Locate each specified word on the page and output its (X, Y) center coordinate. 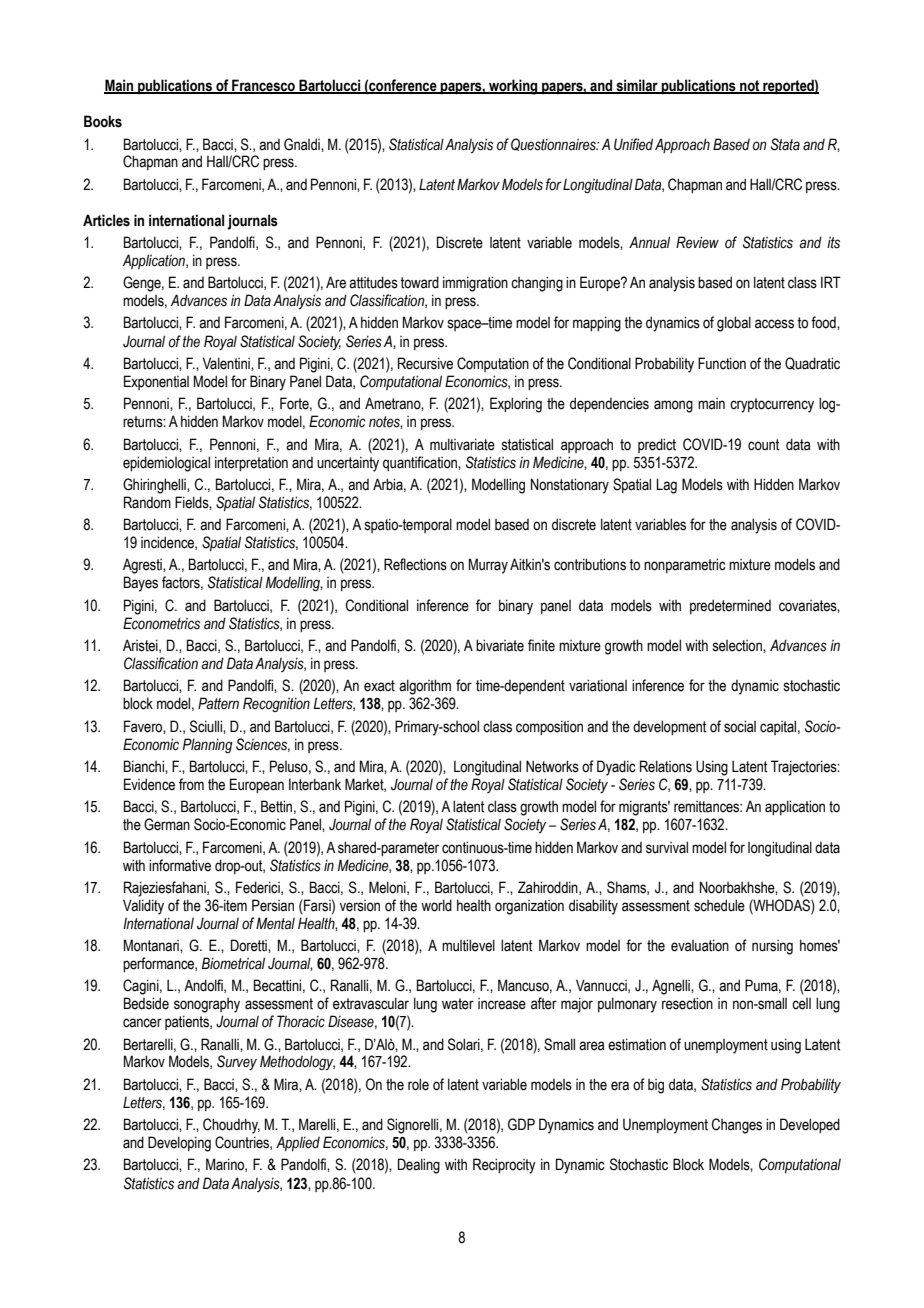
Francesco (263, 86)
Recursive (425, 363)
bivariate (500, 645)
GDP (521, 1124)
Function (722, 363)
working (513, 87)
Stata (785, 144)
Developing (179, 1144)
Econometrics (161, 623)
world (436, 905)
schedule (719, 905)
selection (738, 646)
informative (180, 865)
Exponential (156, 382)
